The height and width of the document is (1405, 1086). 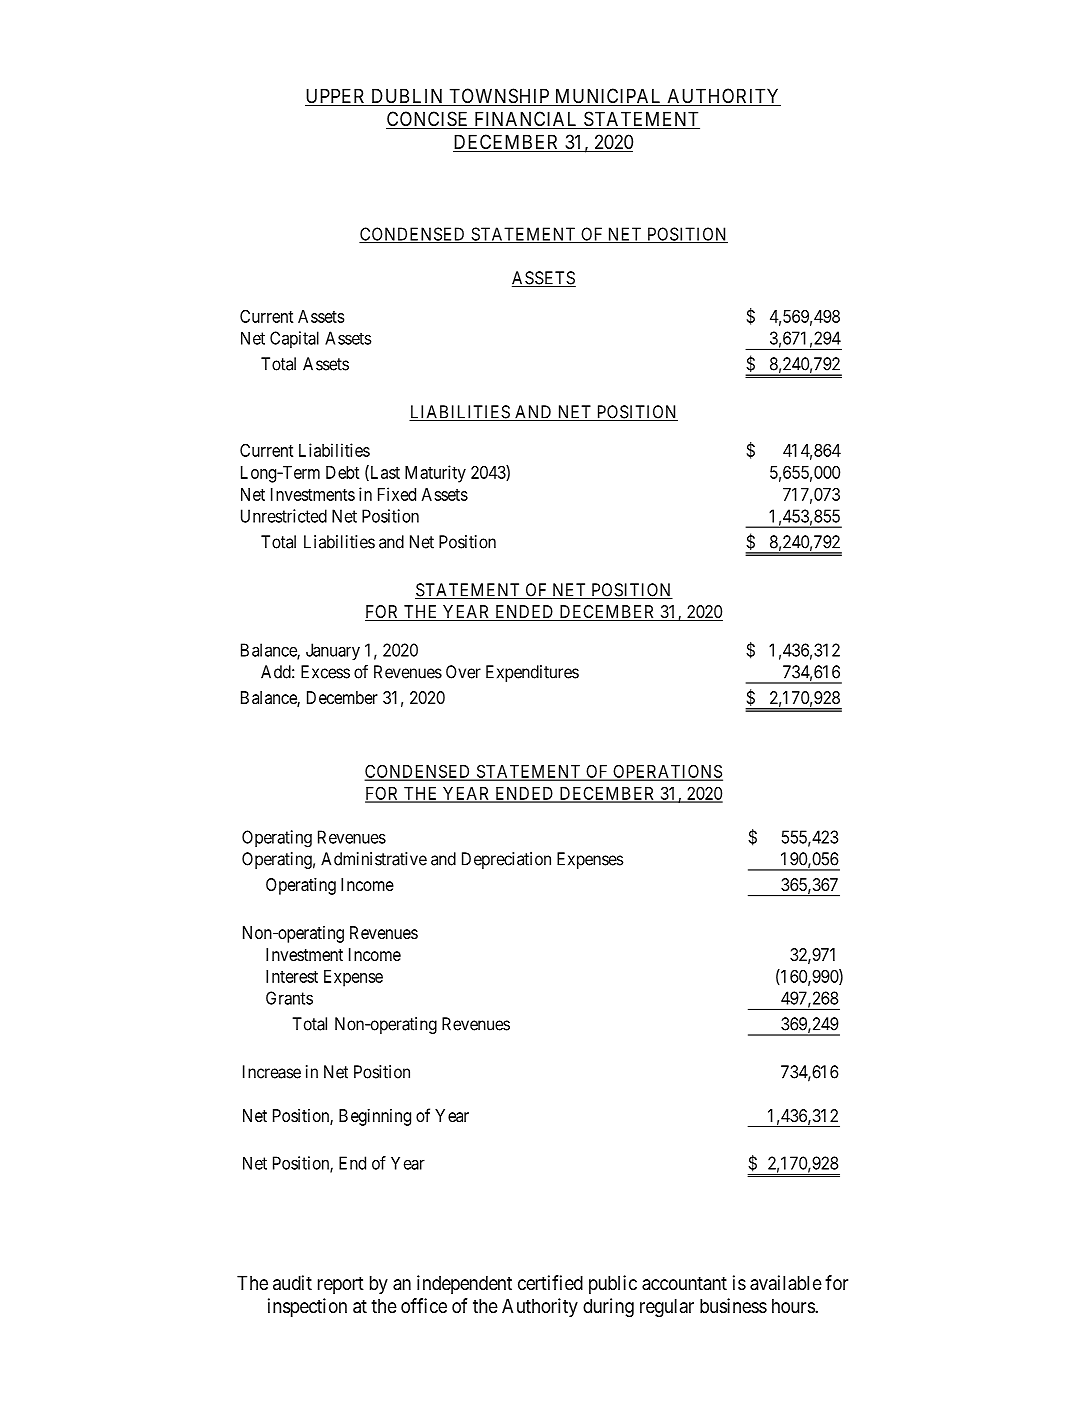 What do you see at coordinates (292, 976) in the document?
I see `Interest` at bounding box center [292, 976].
